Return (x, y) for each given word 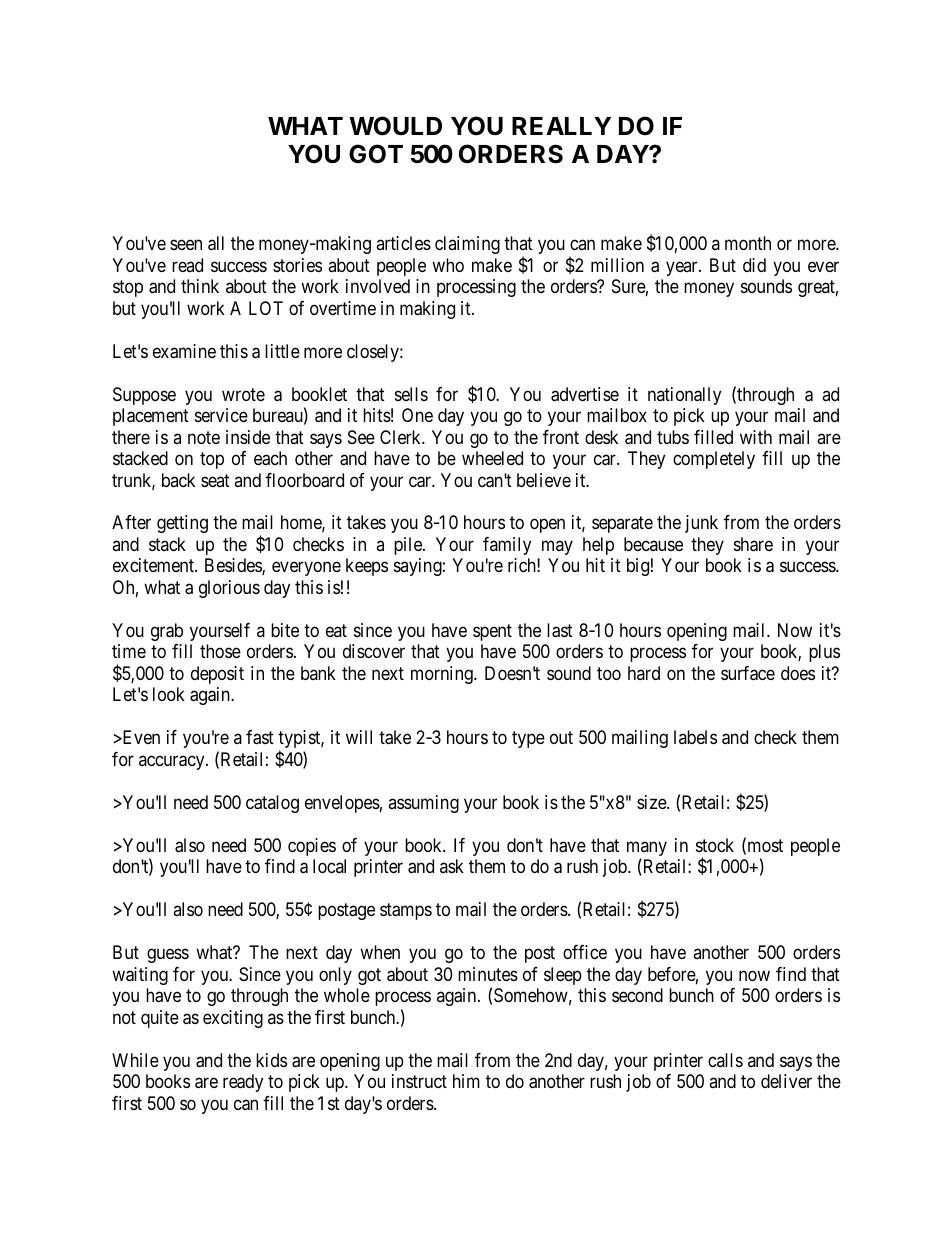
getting (182, 524)
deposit (217, 675)
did (754, 265)
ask (452, 866)
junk (701, 524)
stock (715, 845)
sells (411, 394)
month (748, 243)
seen (186, 245)
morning (443, 675)
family (507, 546)
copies (312, 847)
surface (748, 673)
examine (184, 351)
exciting (233, 1019)
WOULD (395, 126)
